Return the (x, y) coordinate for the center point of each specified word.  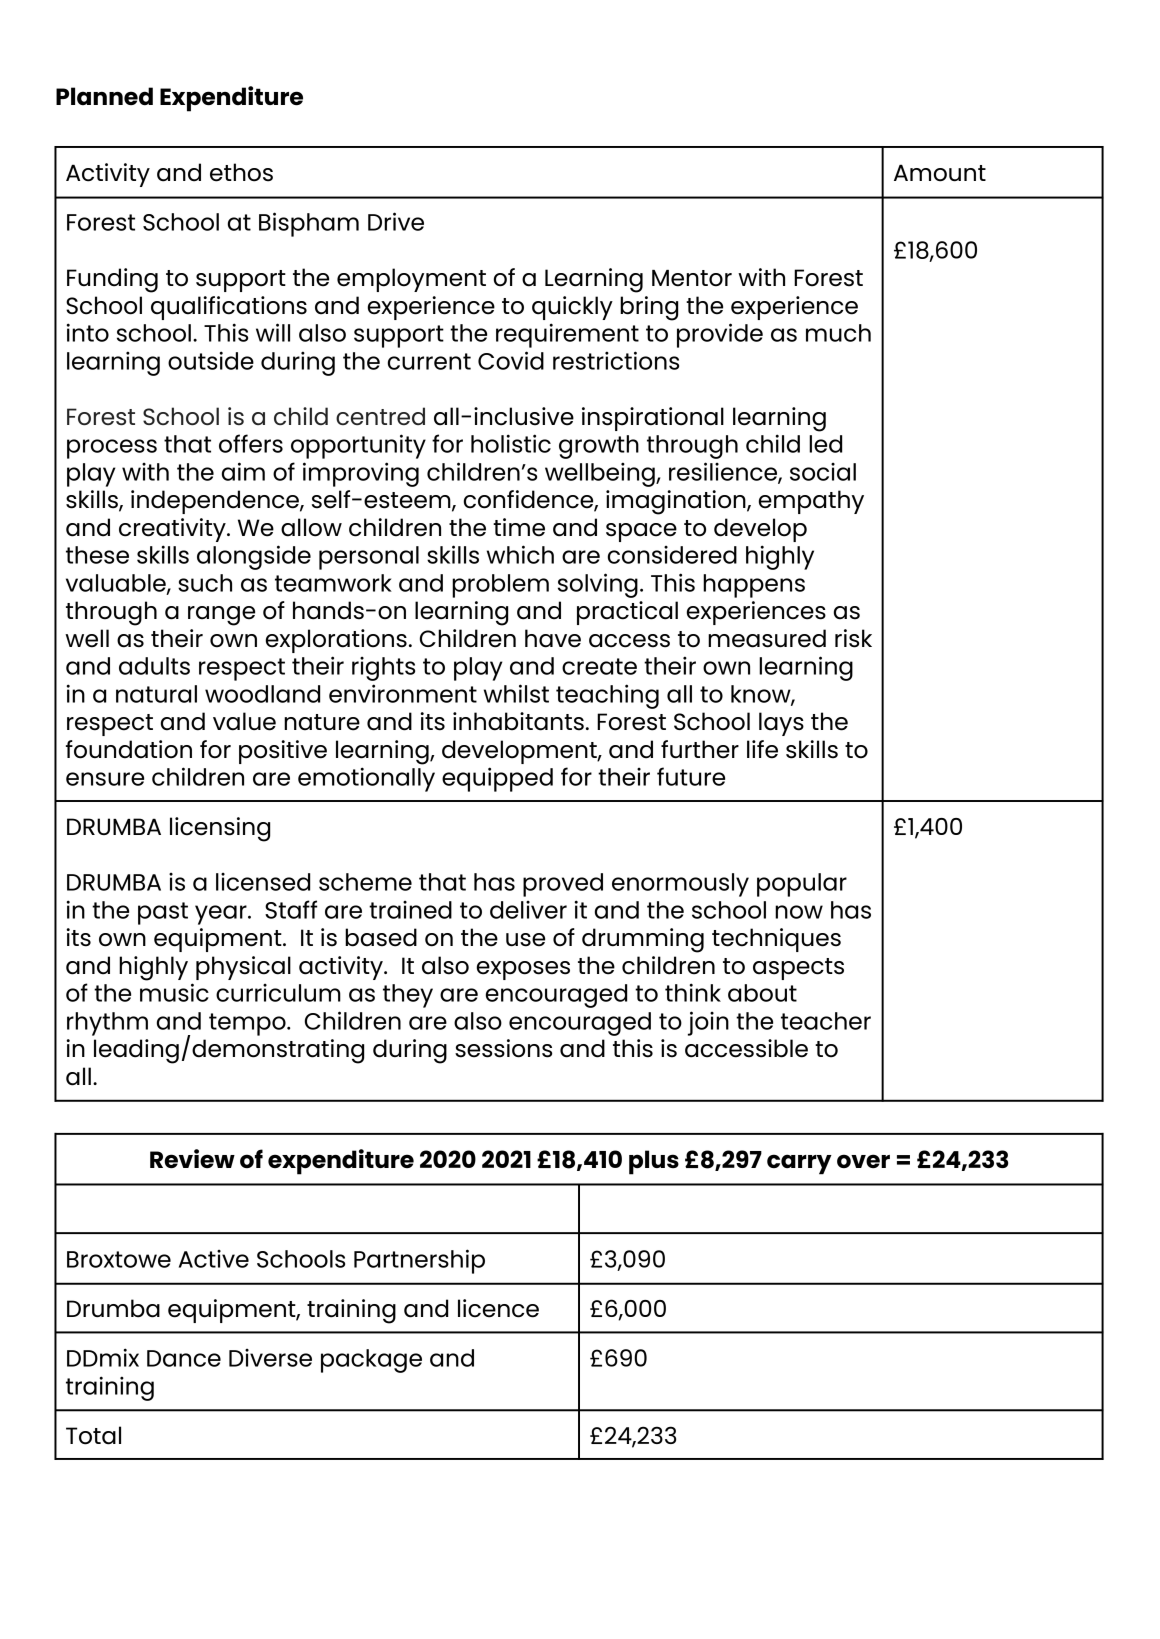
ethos (241, 172)
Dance (184, 1358)
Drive (396, 221)
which (520, 554)
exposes (523, 970)
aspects (798, 969)
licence (498, 1308)
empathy (811, 502)
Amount (940, 173)
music (174, 992)
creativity (173, 530)
